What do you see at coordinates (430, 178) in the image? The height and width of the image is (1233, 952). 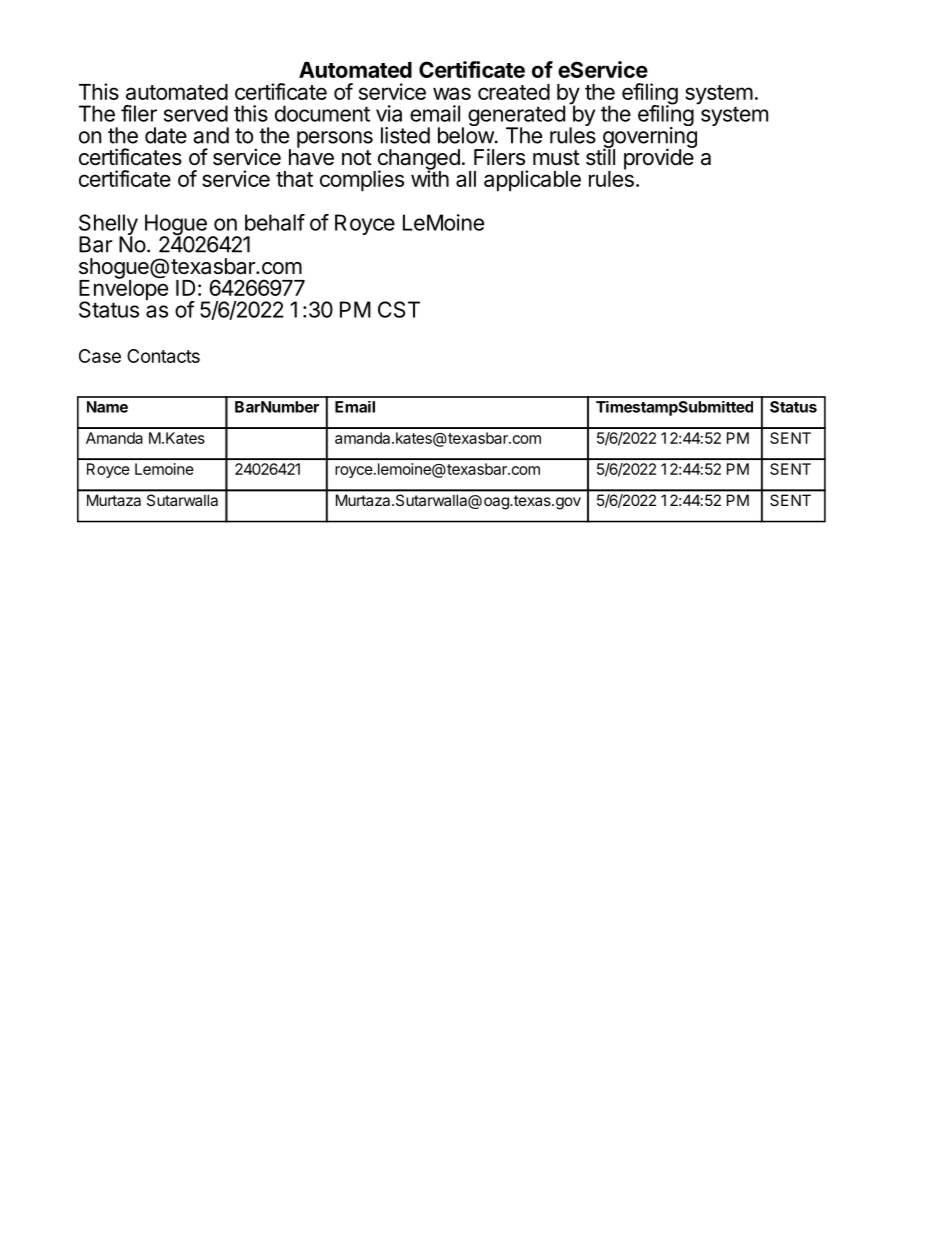 I see `with` at bounding box center [430, 178].
